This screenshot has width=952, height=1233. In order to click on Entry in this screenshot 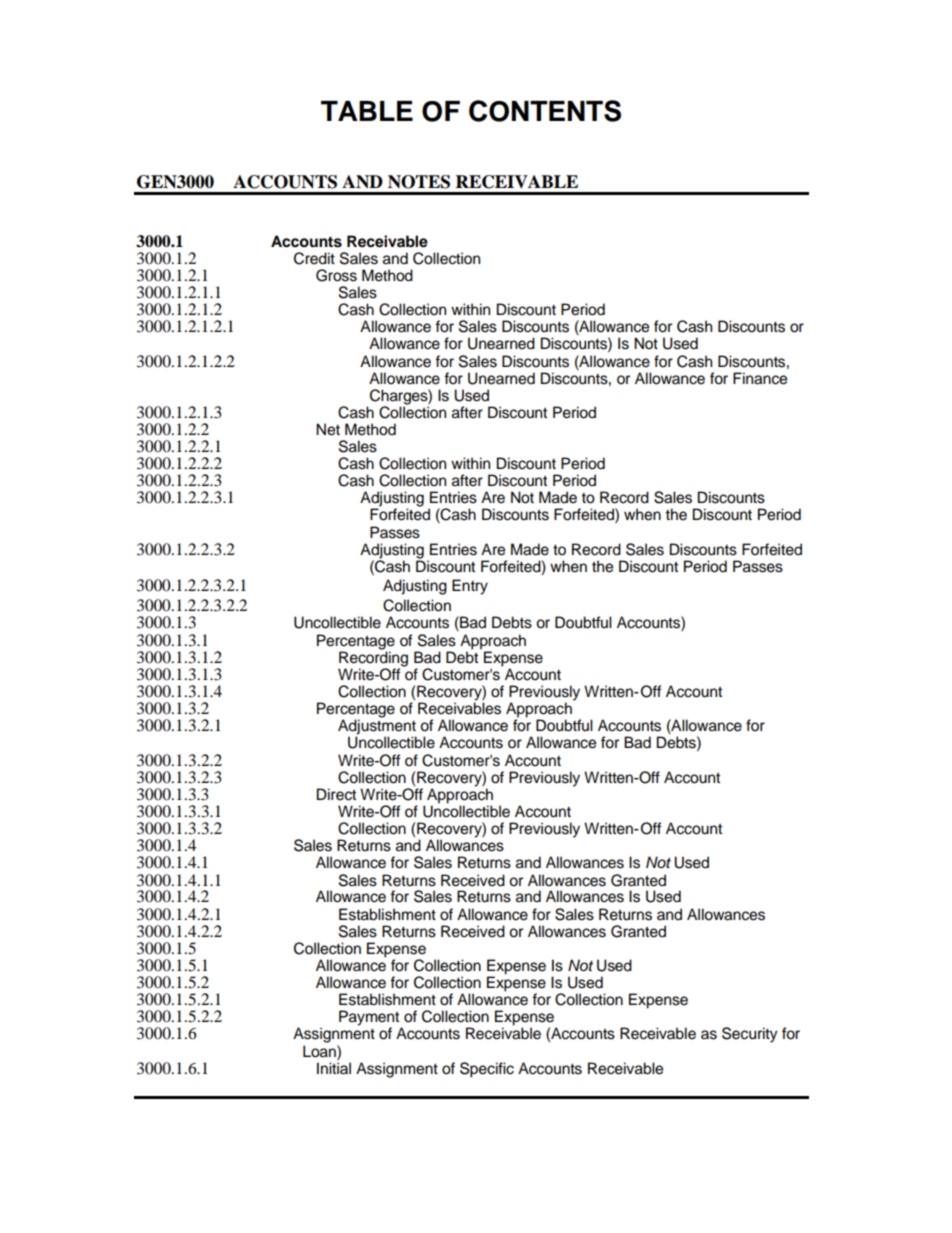, I will do `click(470, 587)`.
